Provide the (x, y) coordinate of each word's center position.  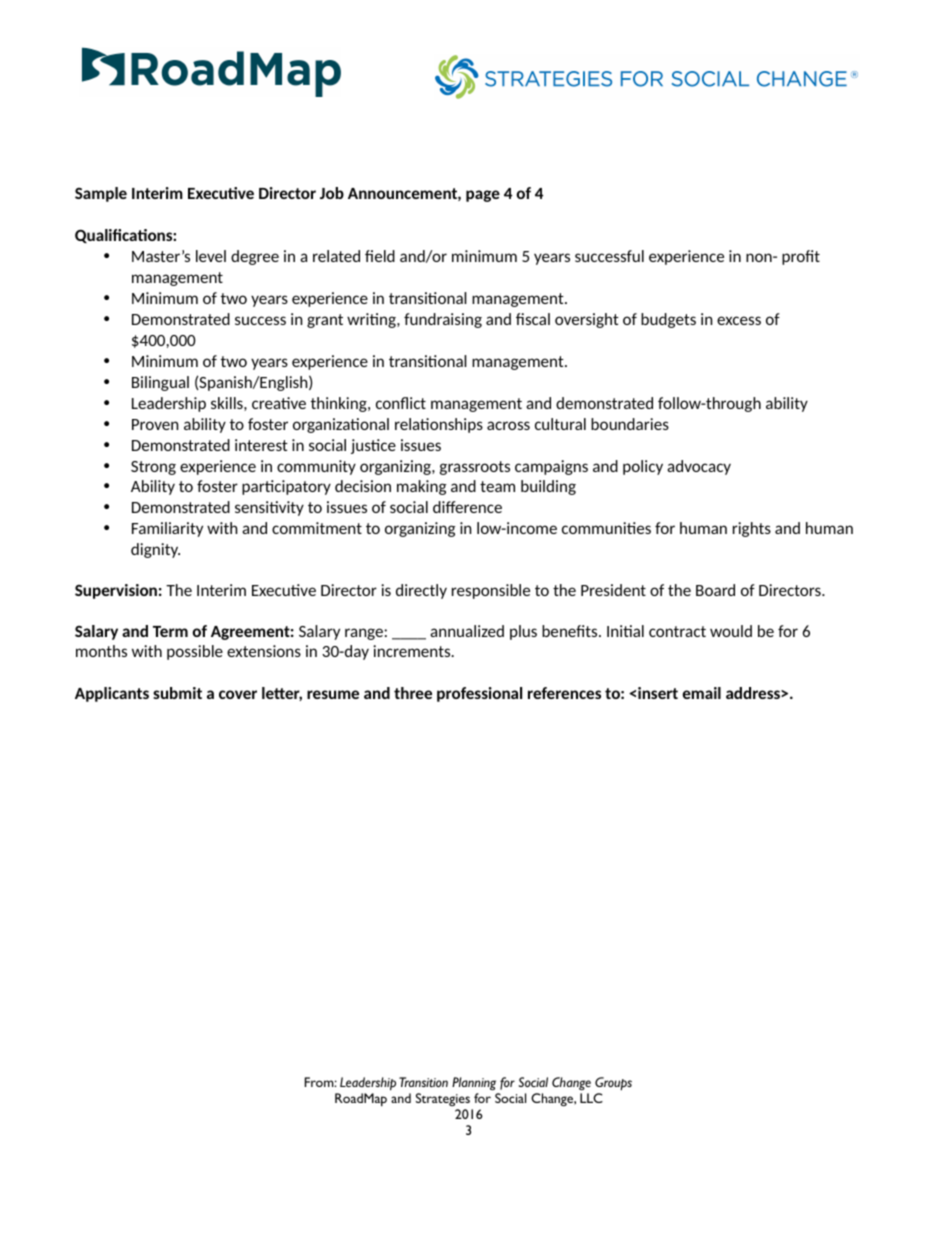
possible (195, 652)
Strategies (443, 1099)
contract (677, 631)
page (483, 196)
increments (413, 651)
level (211, 256)
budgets (668, 320)
